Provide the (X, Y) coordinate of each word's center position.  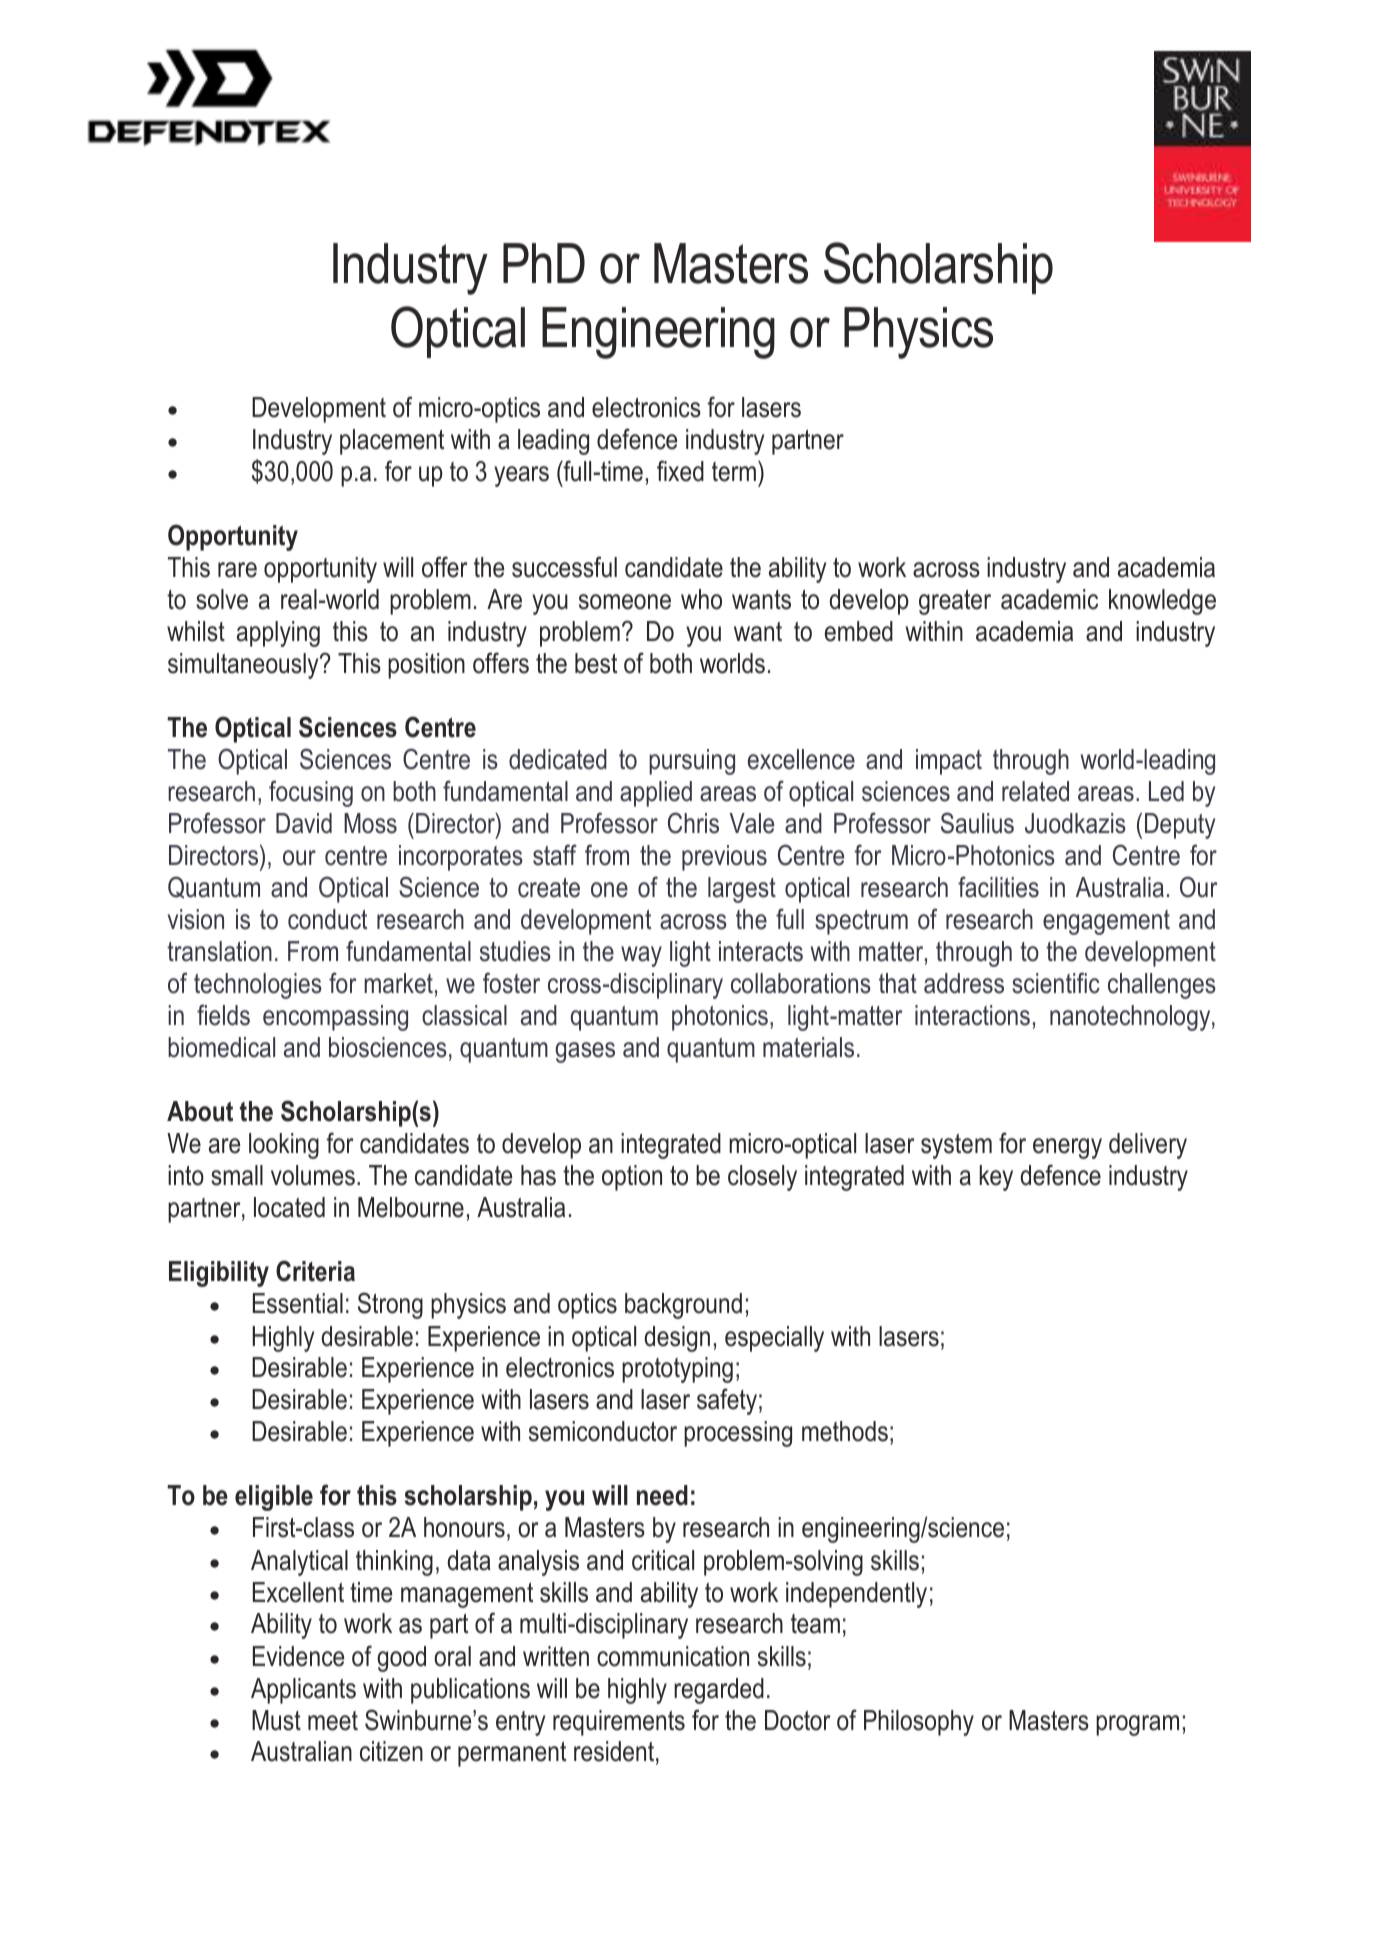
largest (742, 890)
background (683, 1306)
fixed (680, 471)
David (304, 823)
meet (333, 1721)
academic (1049, 599)
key (996, 1178)
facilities (998, 887)
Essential (298, 1303)
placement (392, 442)
